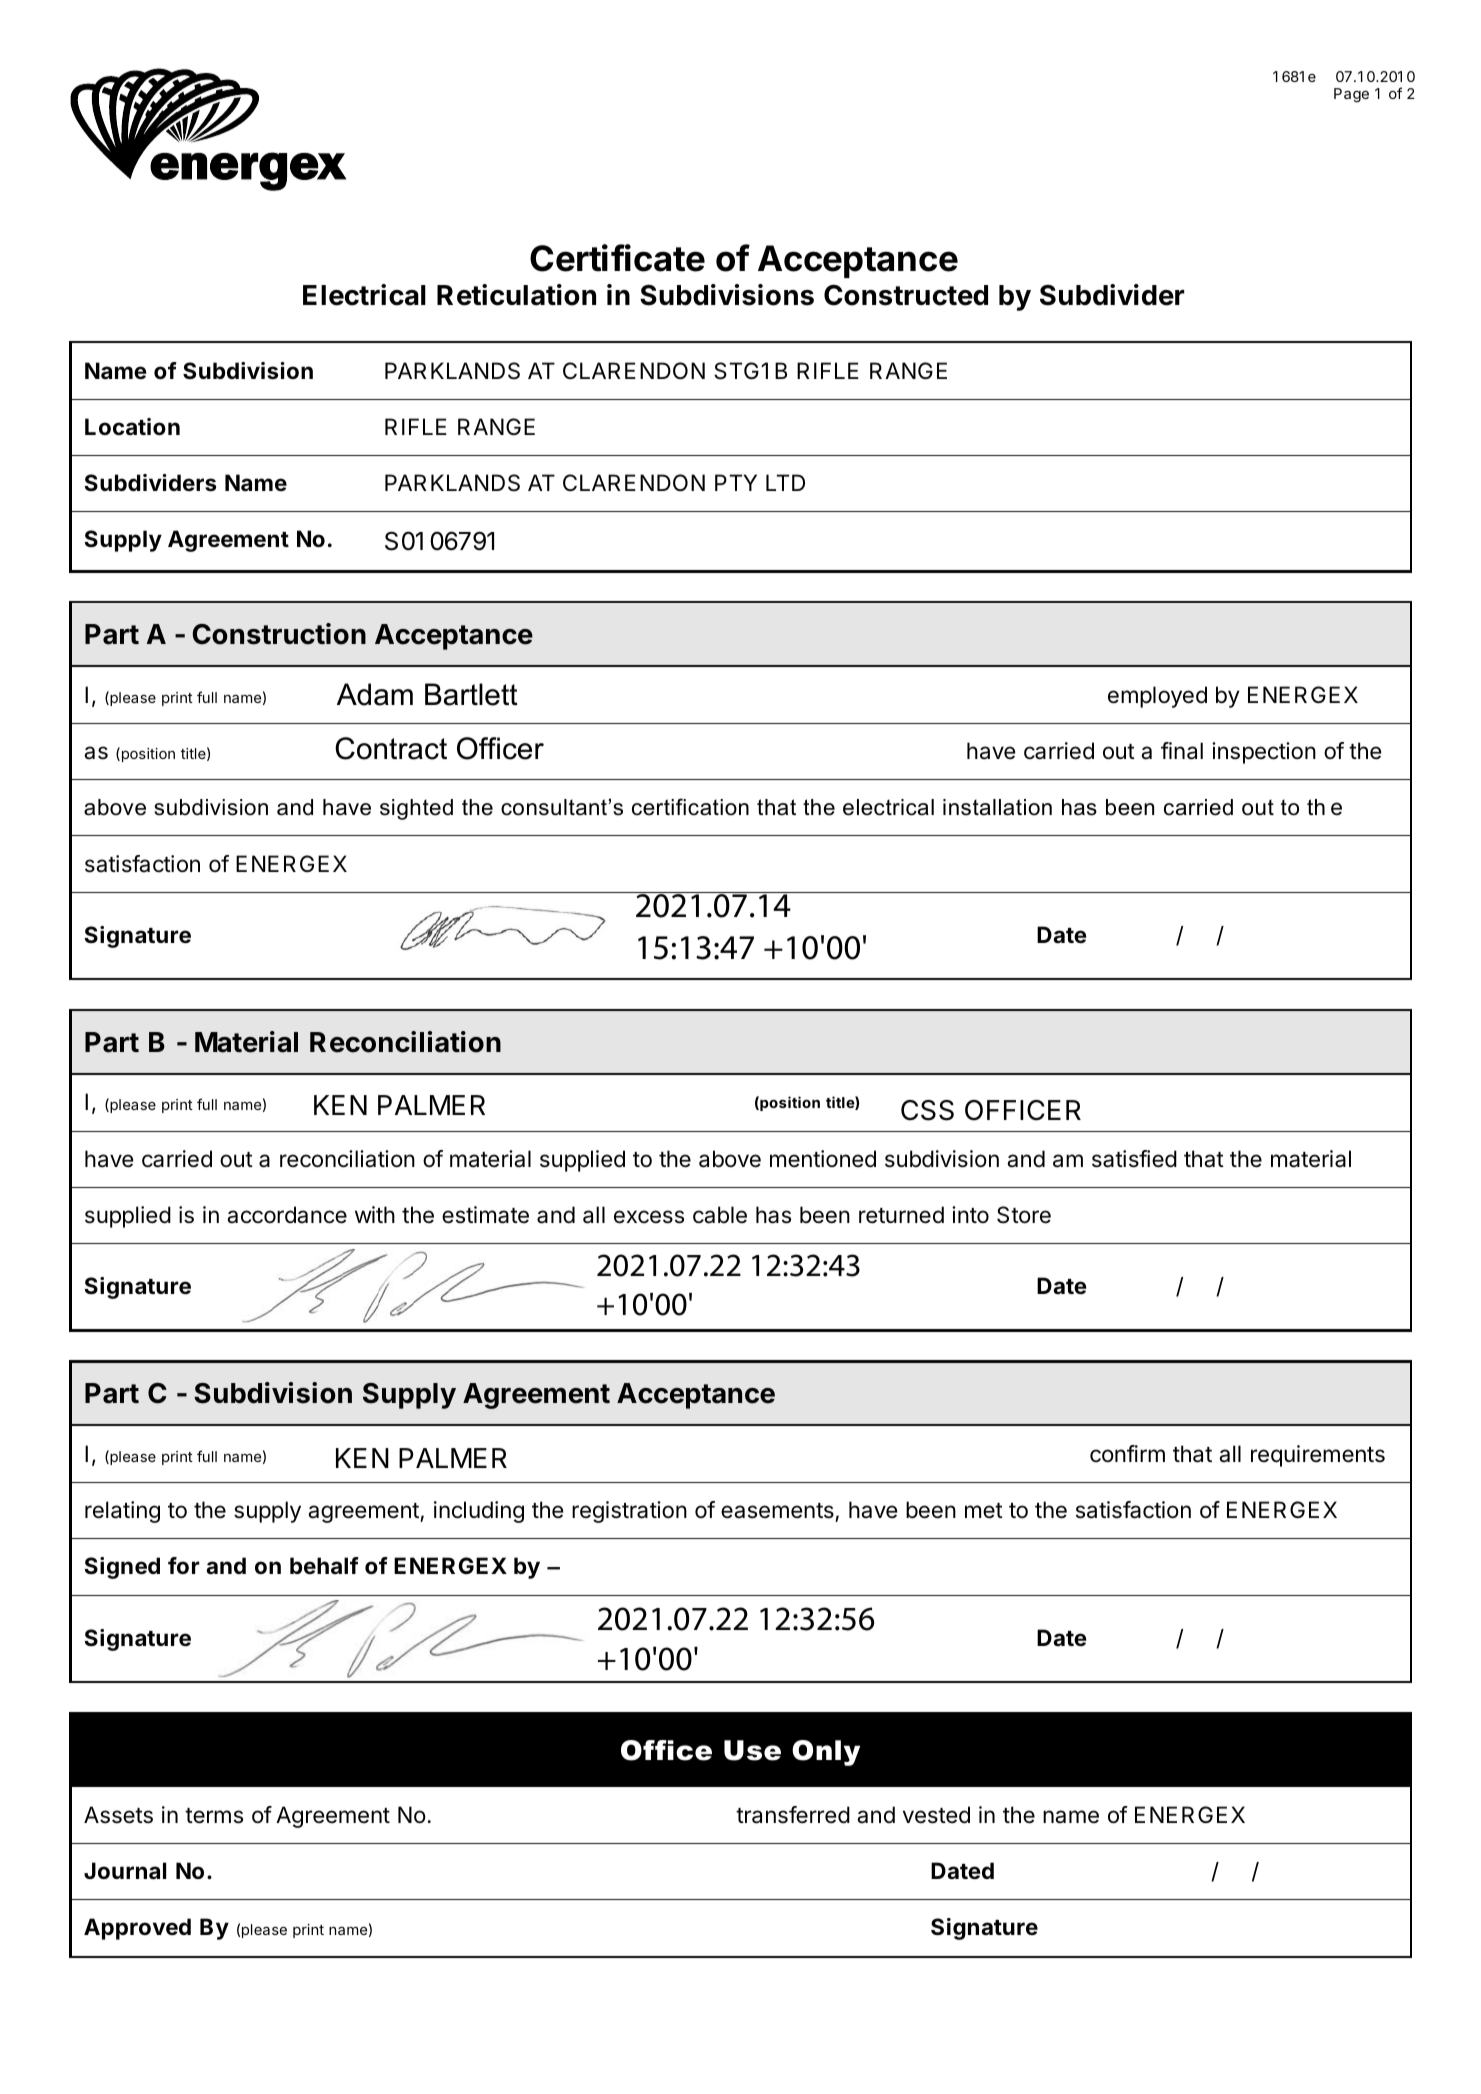 This page has width=1481, height=2094. What do you see at coordinates (617, 258) in the page?
I see `Certificate` at bounding box center [617, 258].
